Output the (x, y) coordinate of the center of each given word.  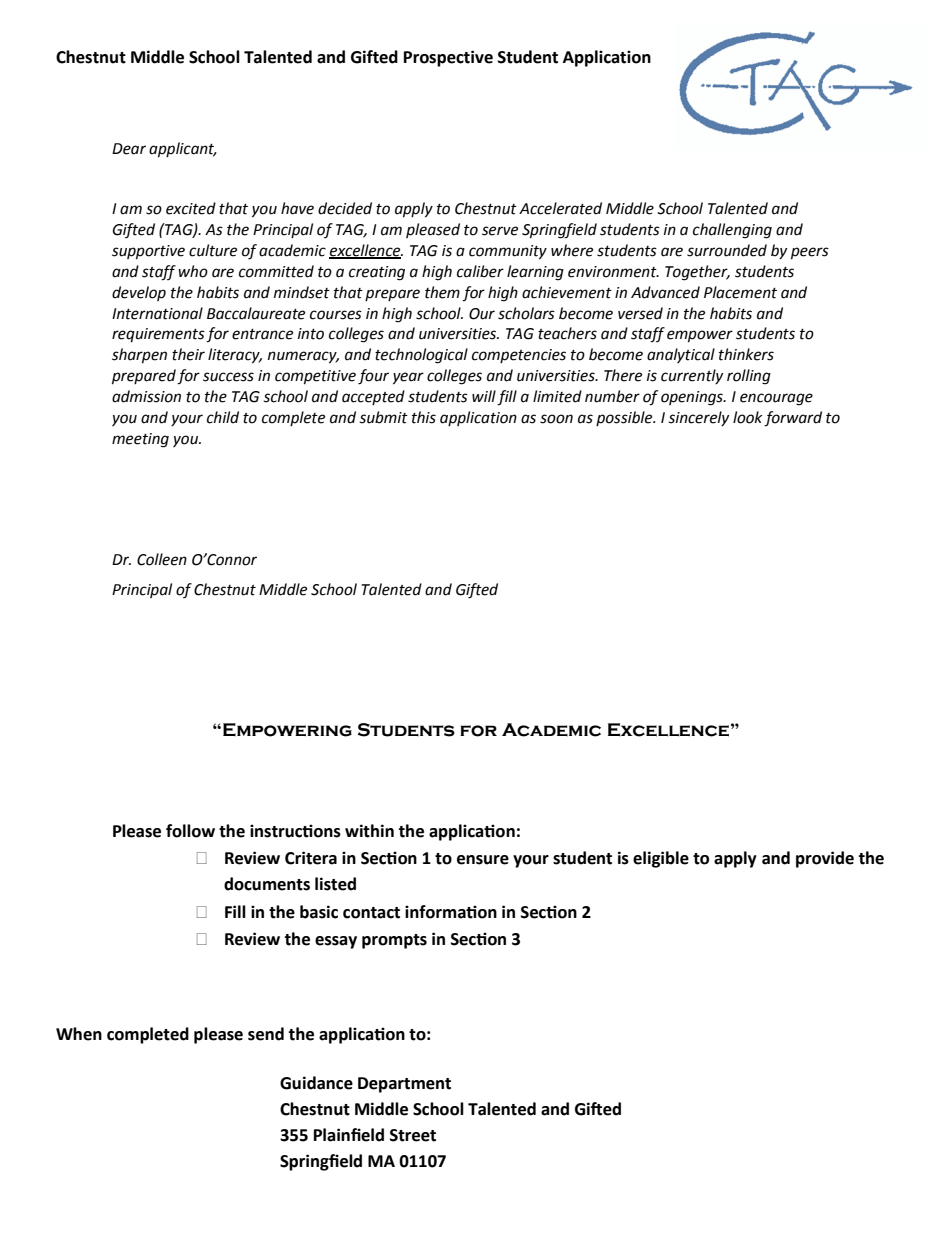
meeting (140, 440)
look (748, 417)
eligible (661, 859)
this (424, 417)
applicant (183, 150)
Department (404, 1085)
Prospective (448, 58)
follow (190, 831)
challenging (732, 231)
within (369, 831)
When (79, 1034)
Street (413, 1135)
